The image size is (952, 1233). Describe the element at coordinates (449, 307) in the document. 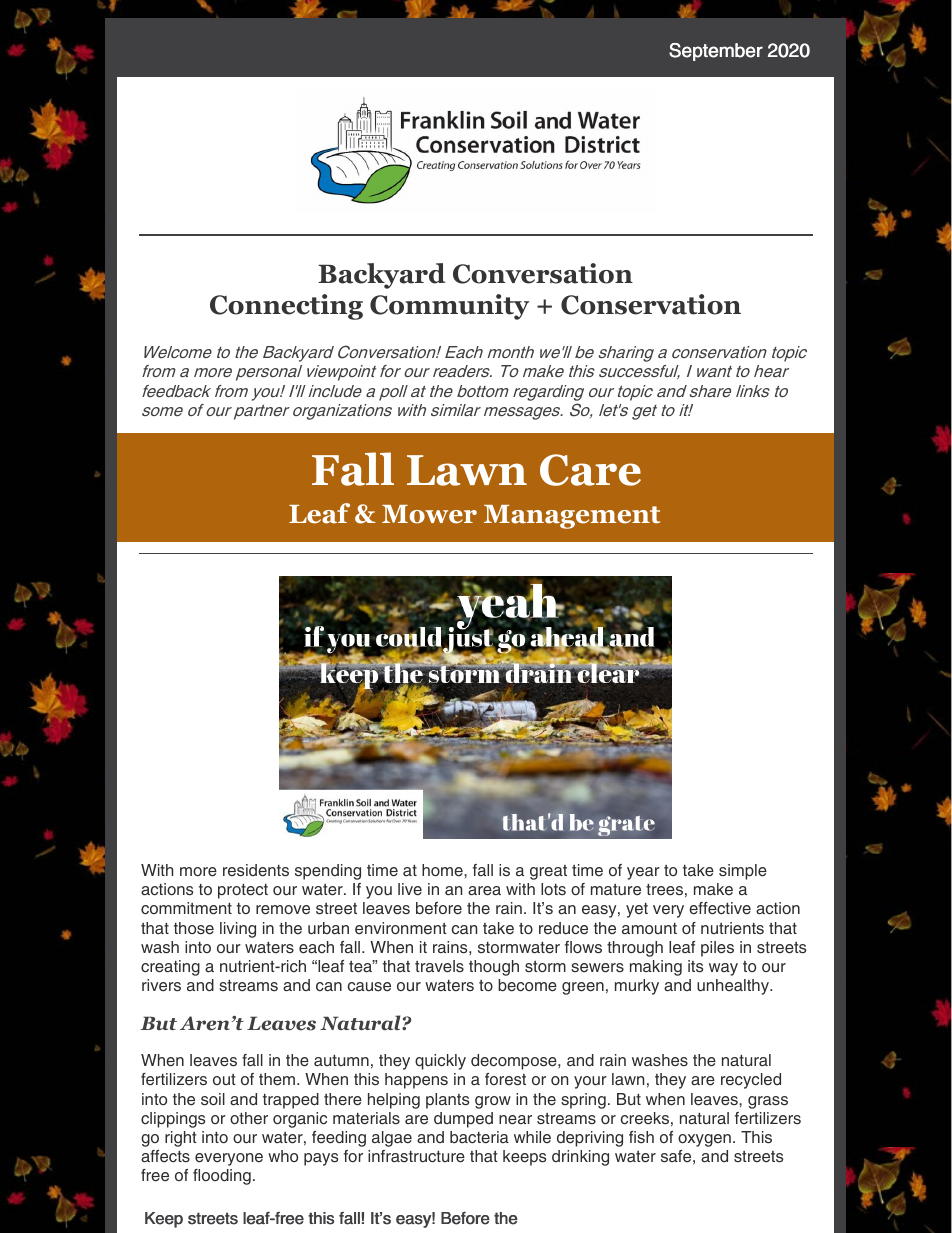

I see `Community` at that location.
